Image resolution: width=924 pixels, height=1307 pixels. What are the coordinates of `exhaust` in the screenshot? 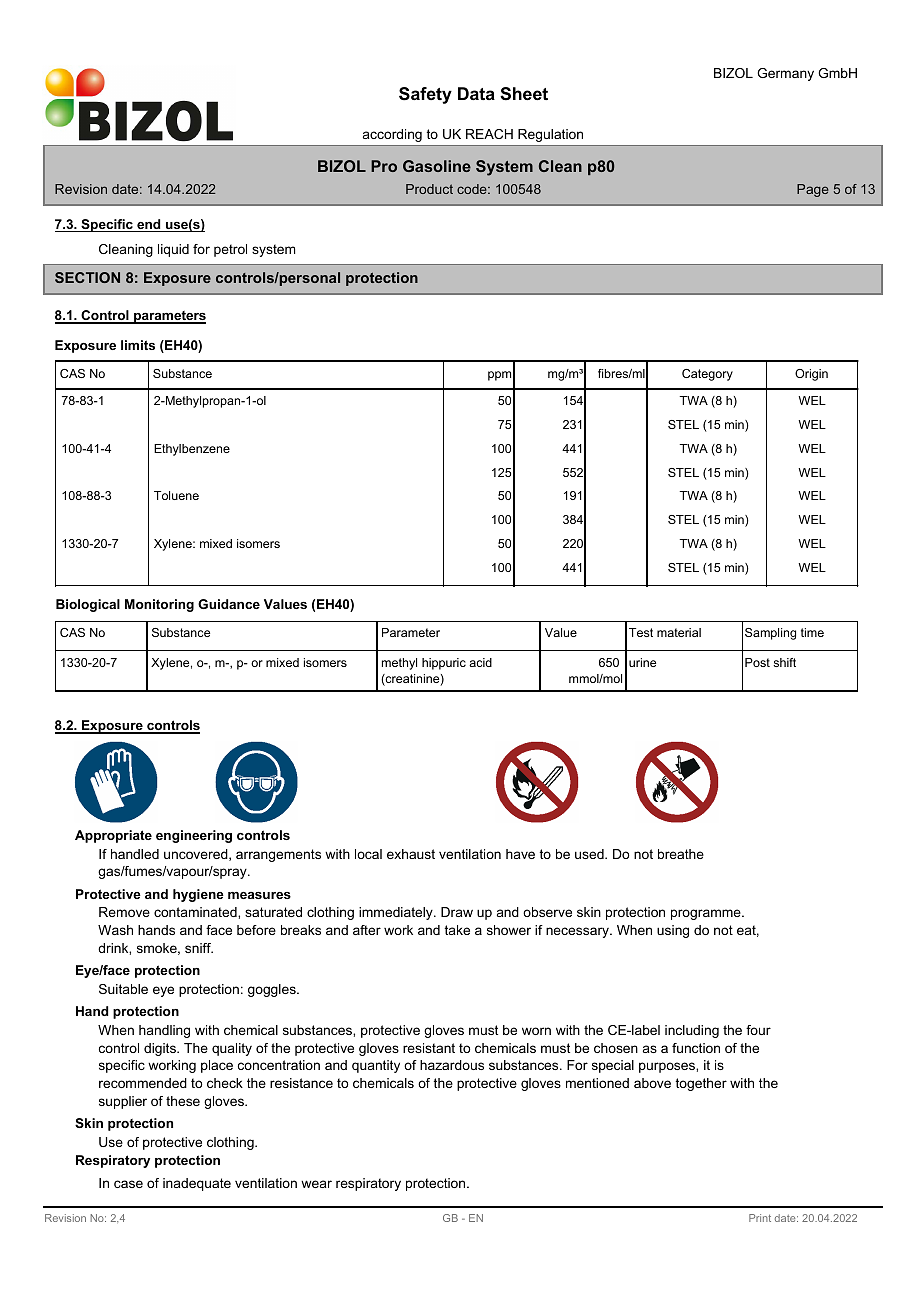 It's located at (411, 854).
